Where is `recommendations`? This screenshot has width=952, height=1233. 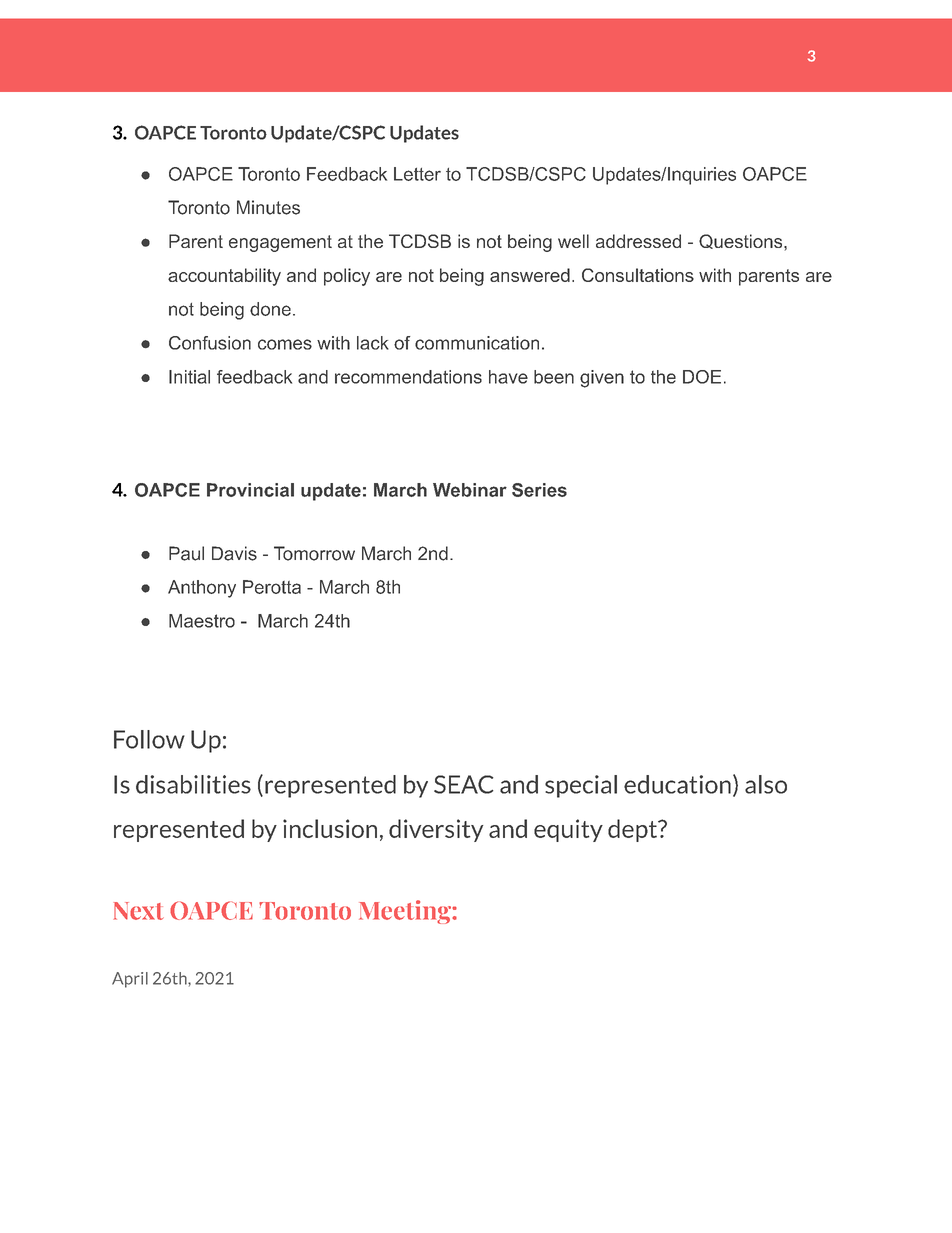 recommendations is located at coordinates (408, 377).
